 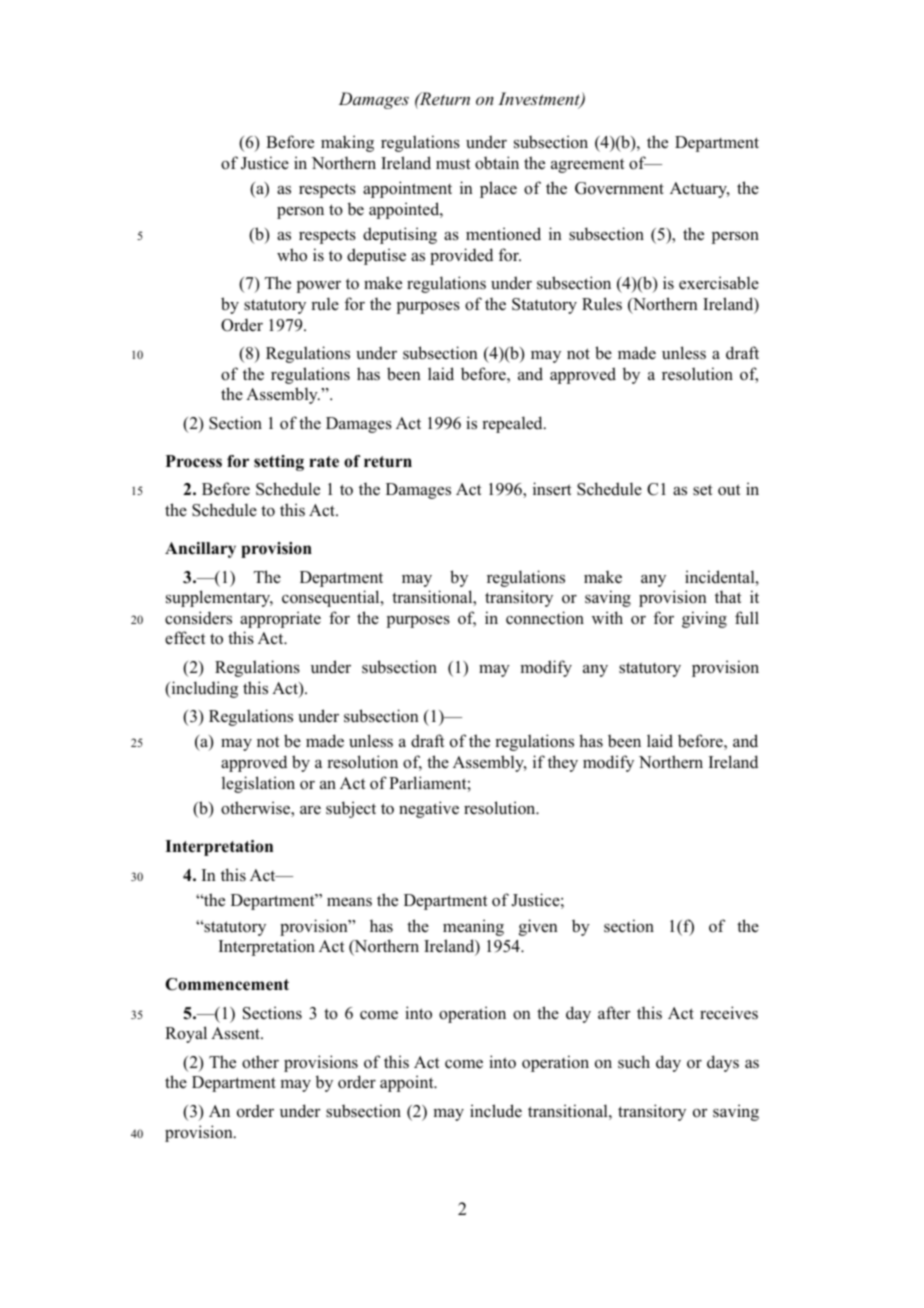 What do you see at coordinates (453, 163) in the document?
I see `must` at bounding box center [453, 163].
